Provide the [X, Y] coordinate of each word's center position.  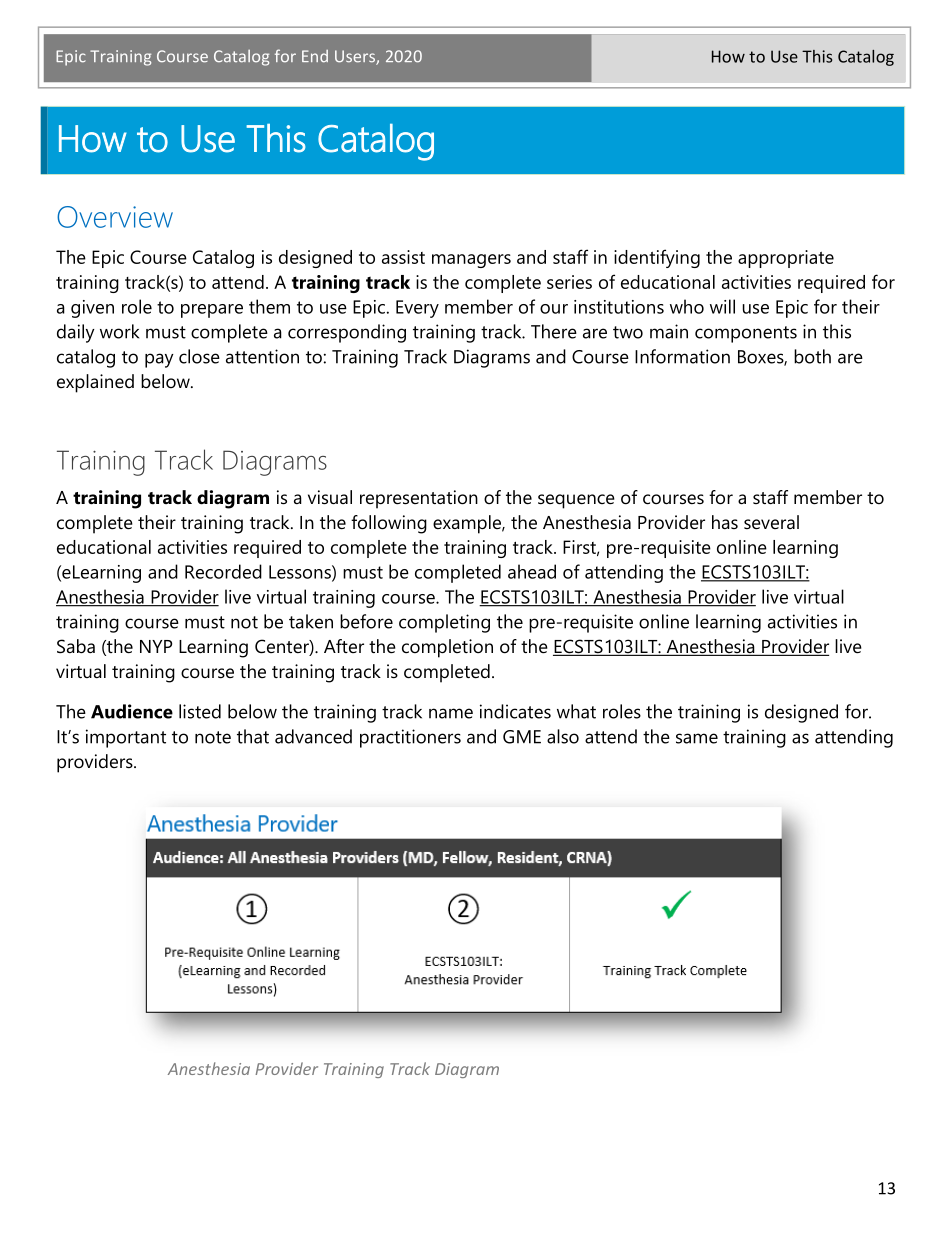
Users [356, 57]
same [697, 738]
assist [403, 257]
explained [95, 383]
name [451, 713]
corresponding [347, 333]
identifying [657, 258]
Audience [132, 711]
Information [682, 356]
